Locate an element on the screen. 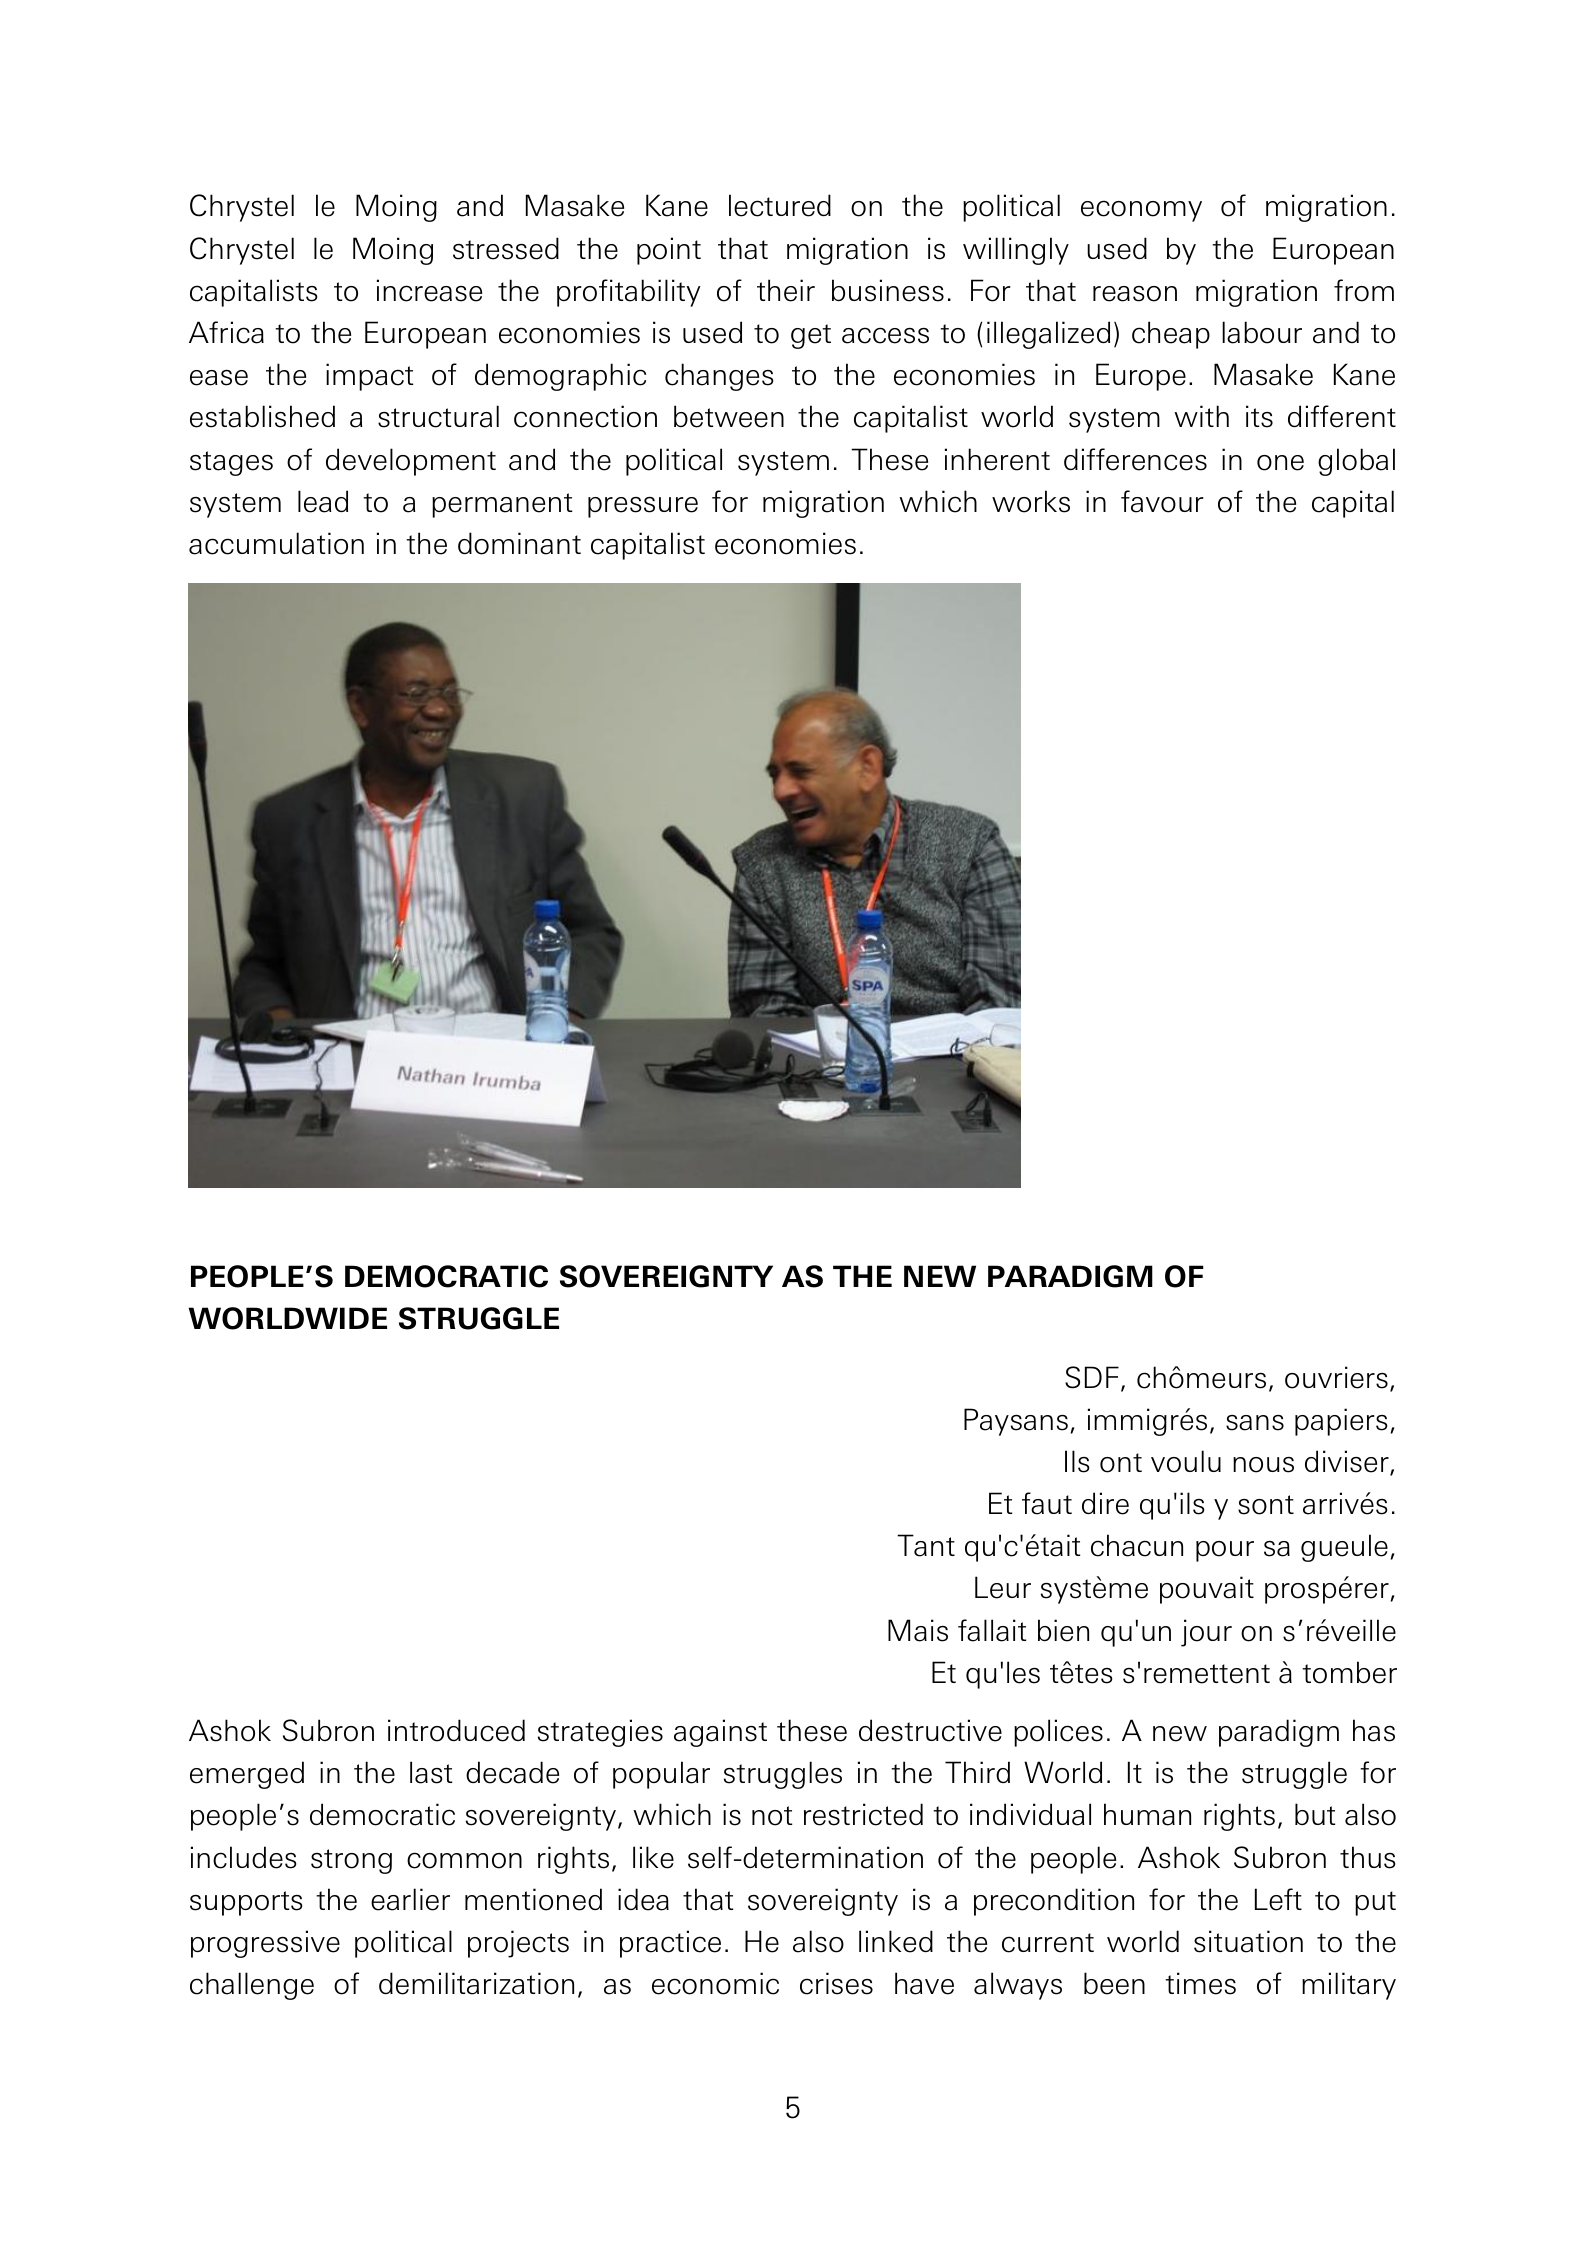 Image resolution: width=1586 pixels, height=2242 pixels. their is located at coordinates (786, 290).
